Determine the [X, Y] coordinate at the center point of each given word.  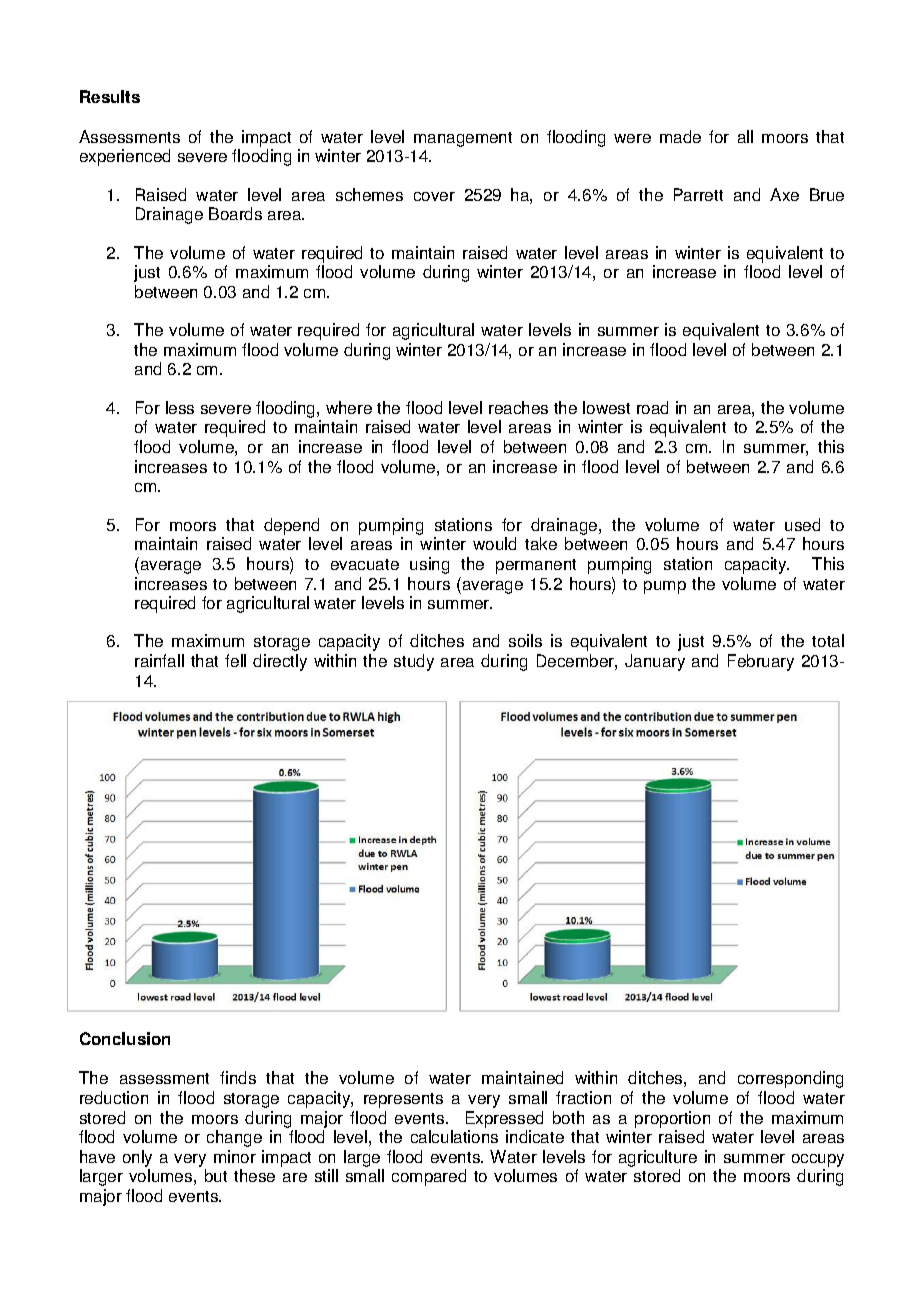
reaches [518, 407]
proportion [672, 1119]
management [463, 139]
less [180, 407]
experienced [125, 157]
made [680, 136]
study [414, 662]
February [761, 662]
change [234, 1138]
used [802, 524]
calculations [454, 1136]
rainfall [159, 660]
